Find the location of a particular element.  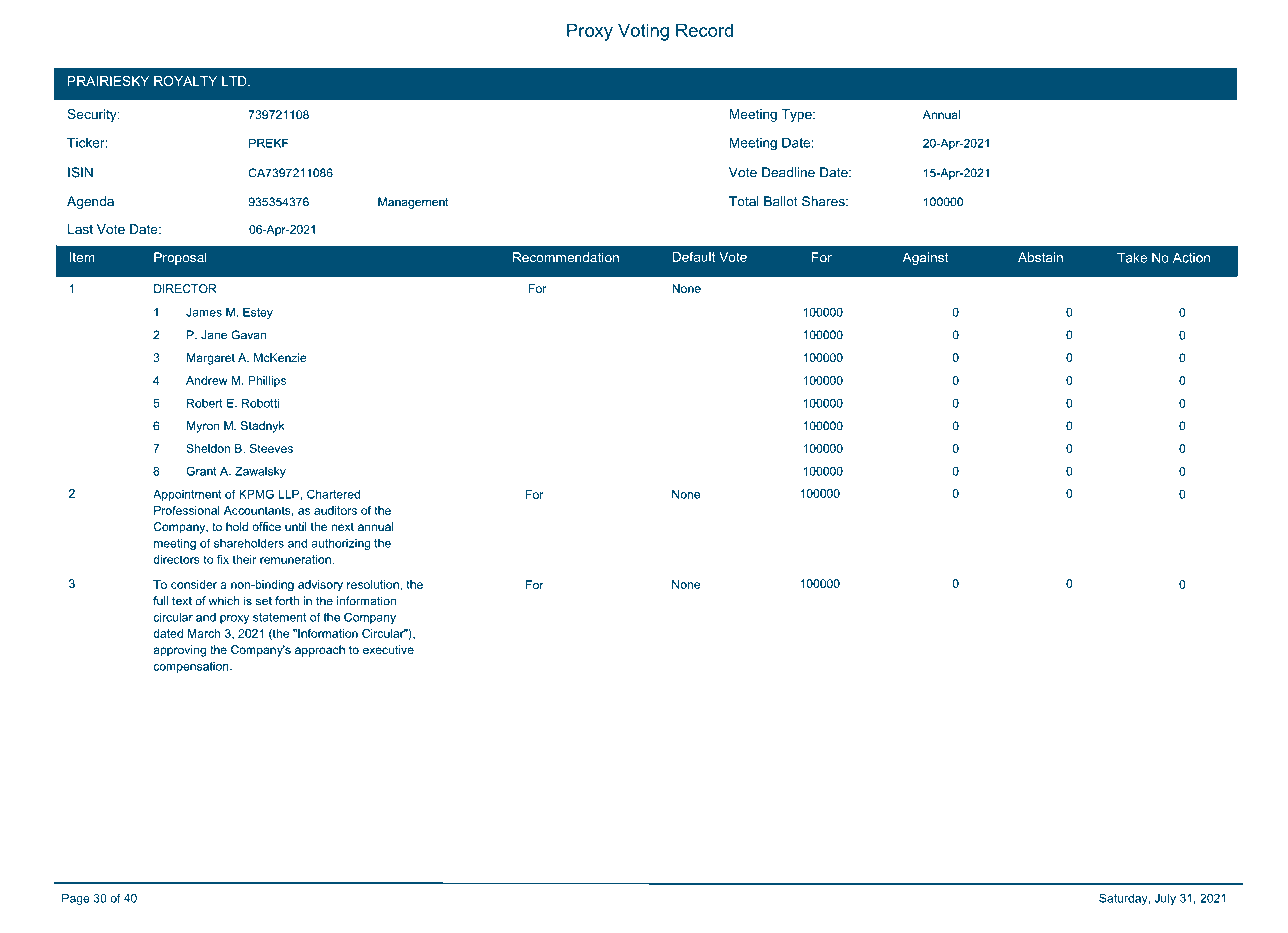

resolution is located at coordinates (374, 584).
